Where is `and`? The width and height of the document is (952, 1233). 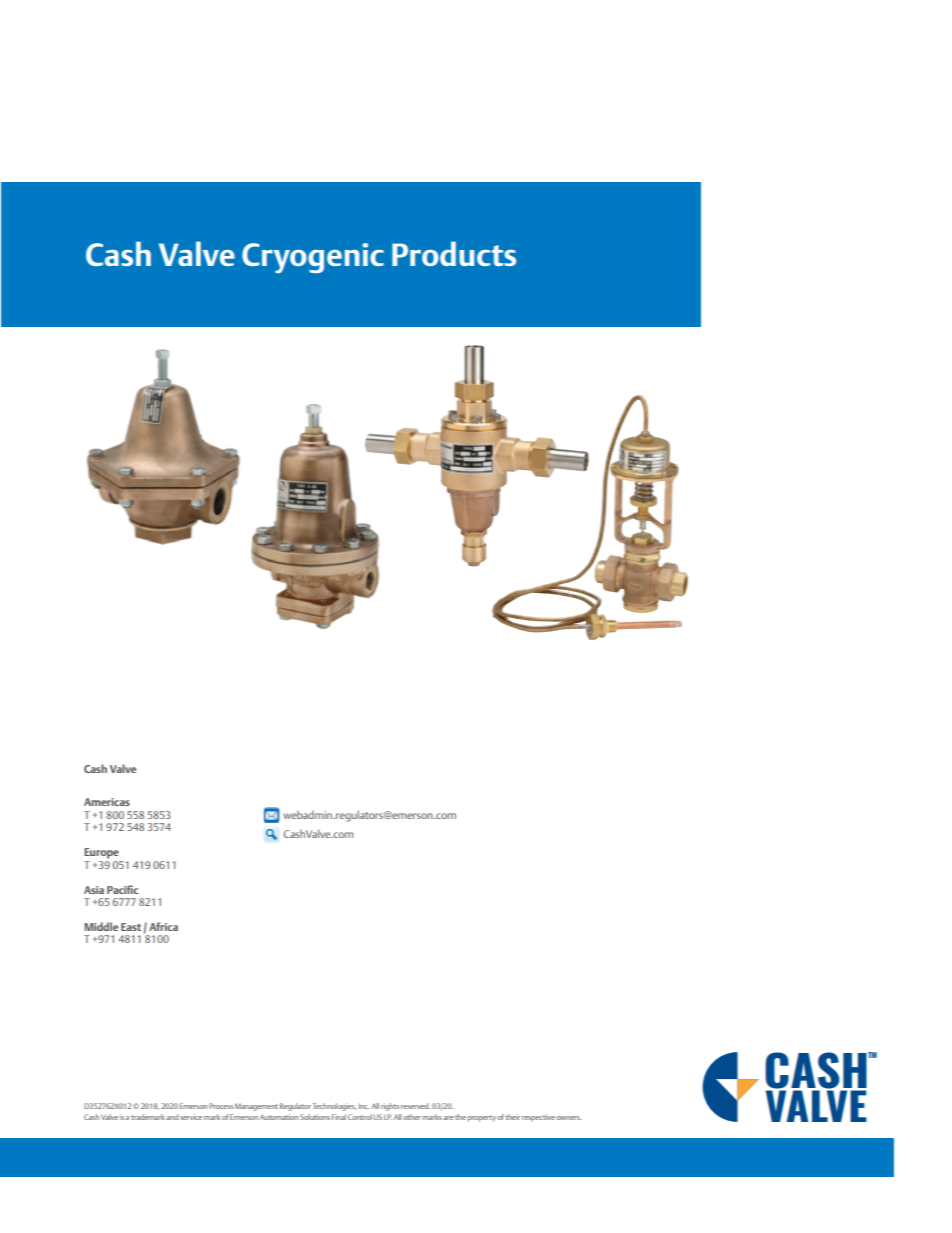 and is located at coordinates (172, 1117).
